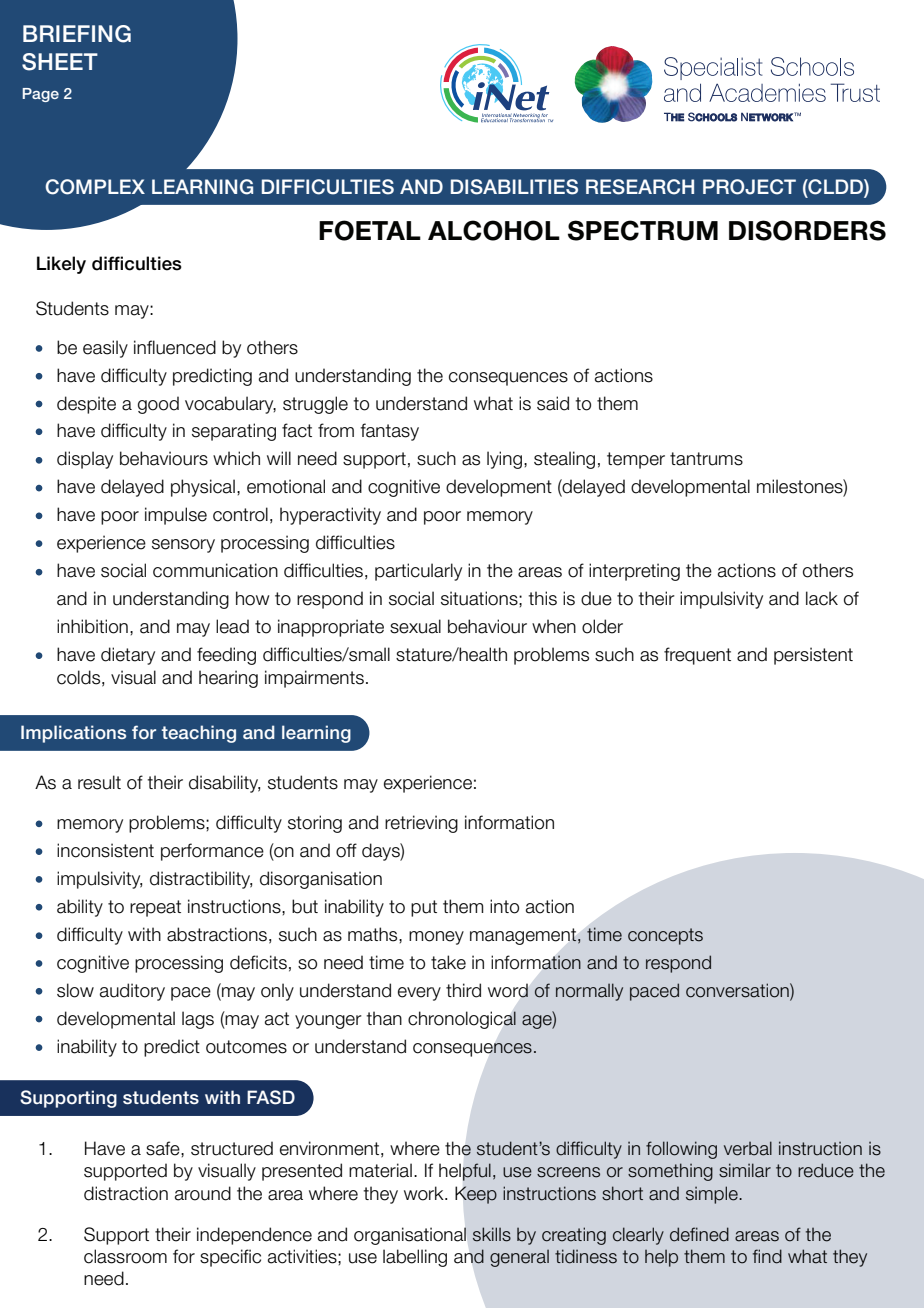 Image resolution: width=924 pixels, height=1308 pixels. I want to click on dietary, so click(128, 656).
